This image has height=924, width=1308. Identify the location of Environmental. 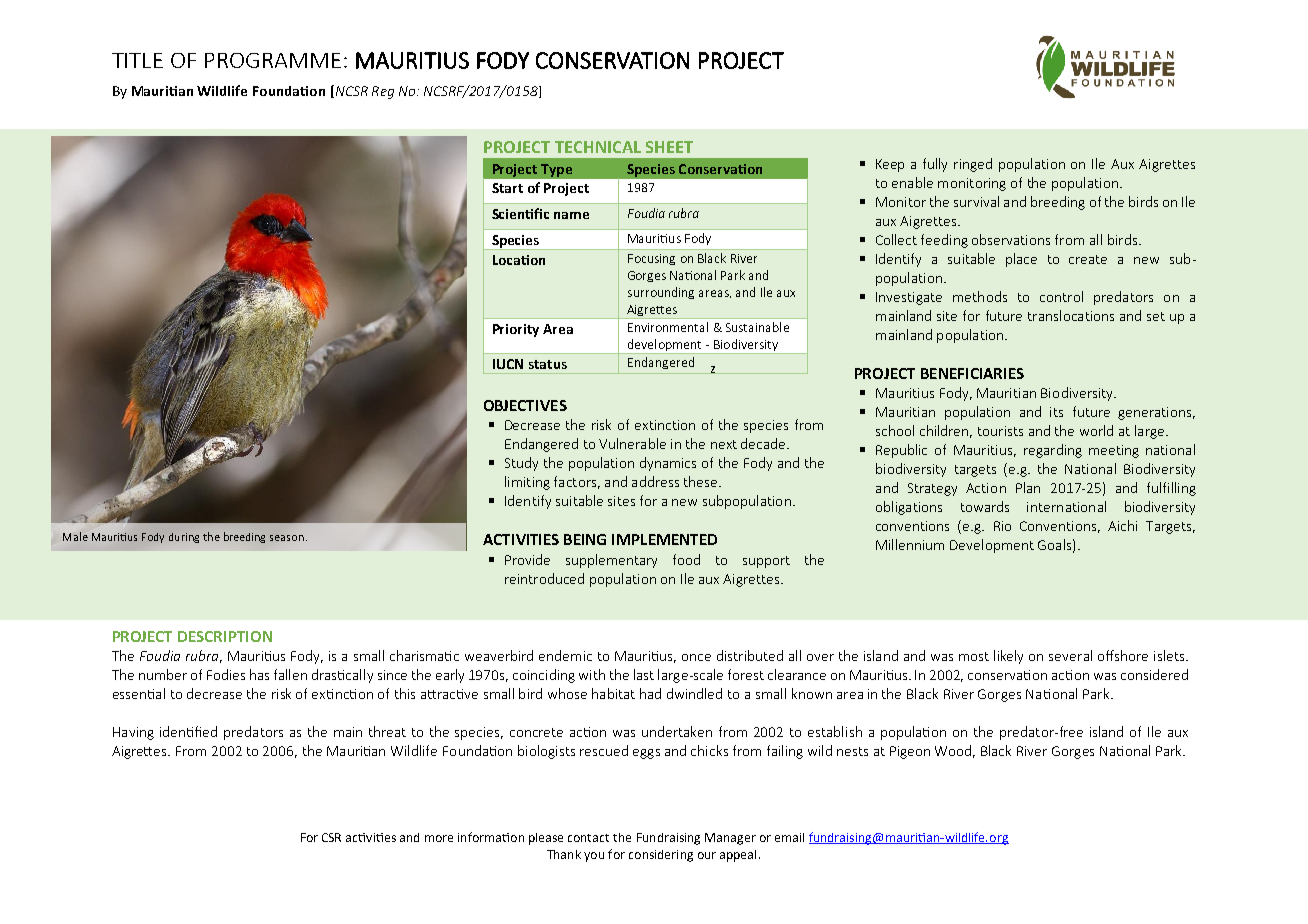
(668, 327).
